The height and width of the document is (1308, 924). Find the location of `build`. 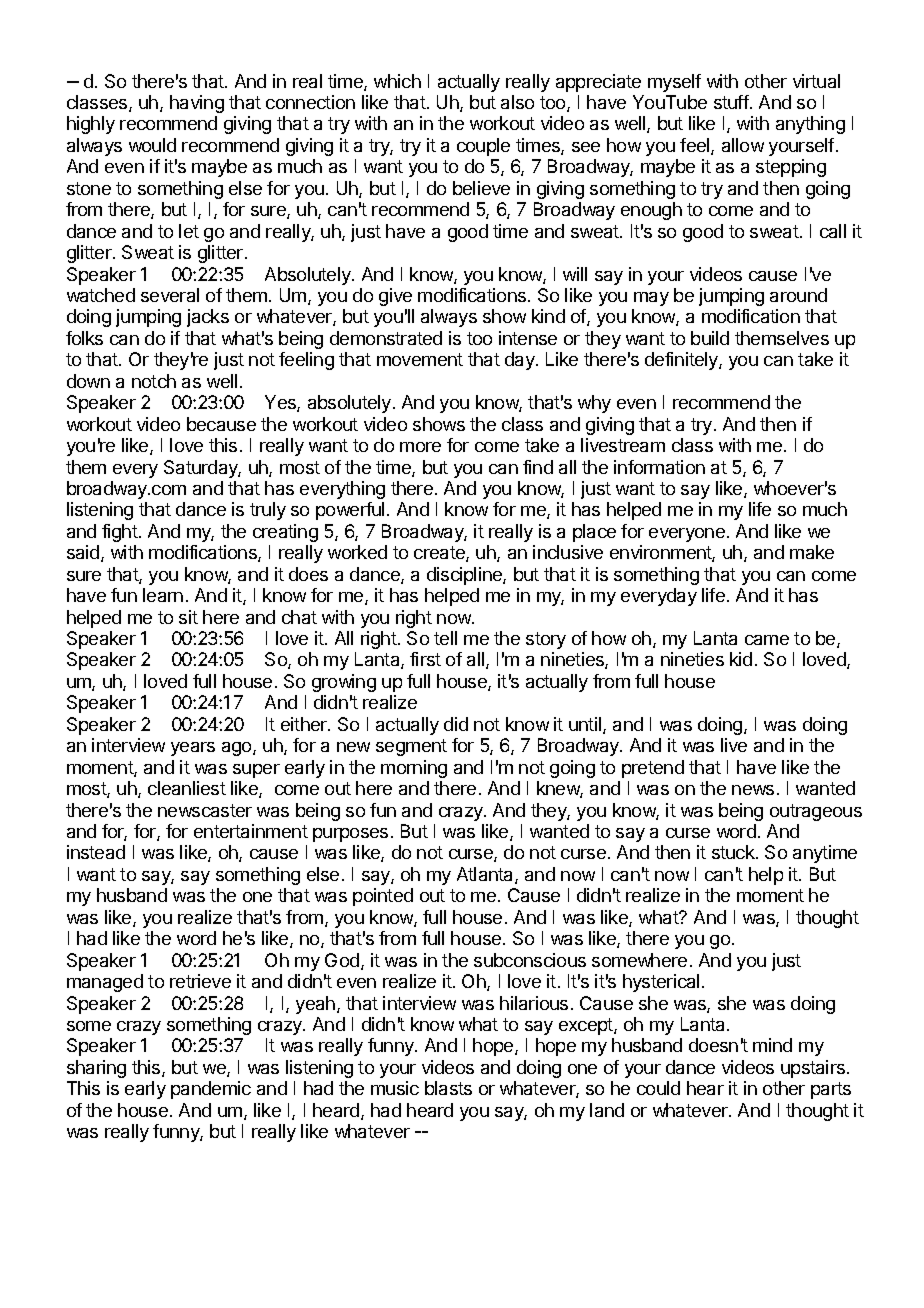

build is located at coordinates (710, 338).
